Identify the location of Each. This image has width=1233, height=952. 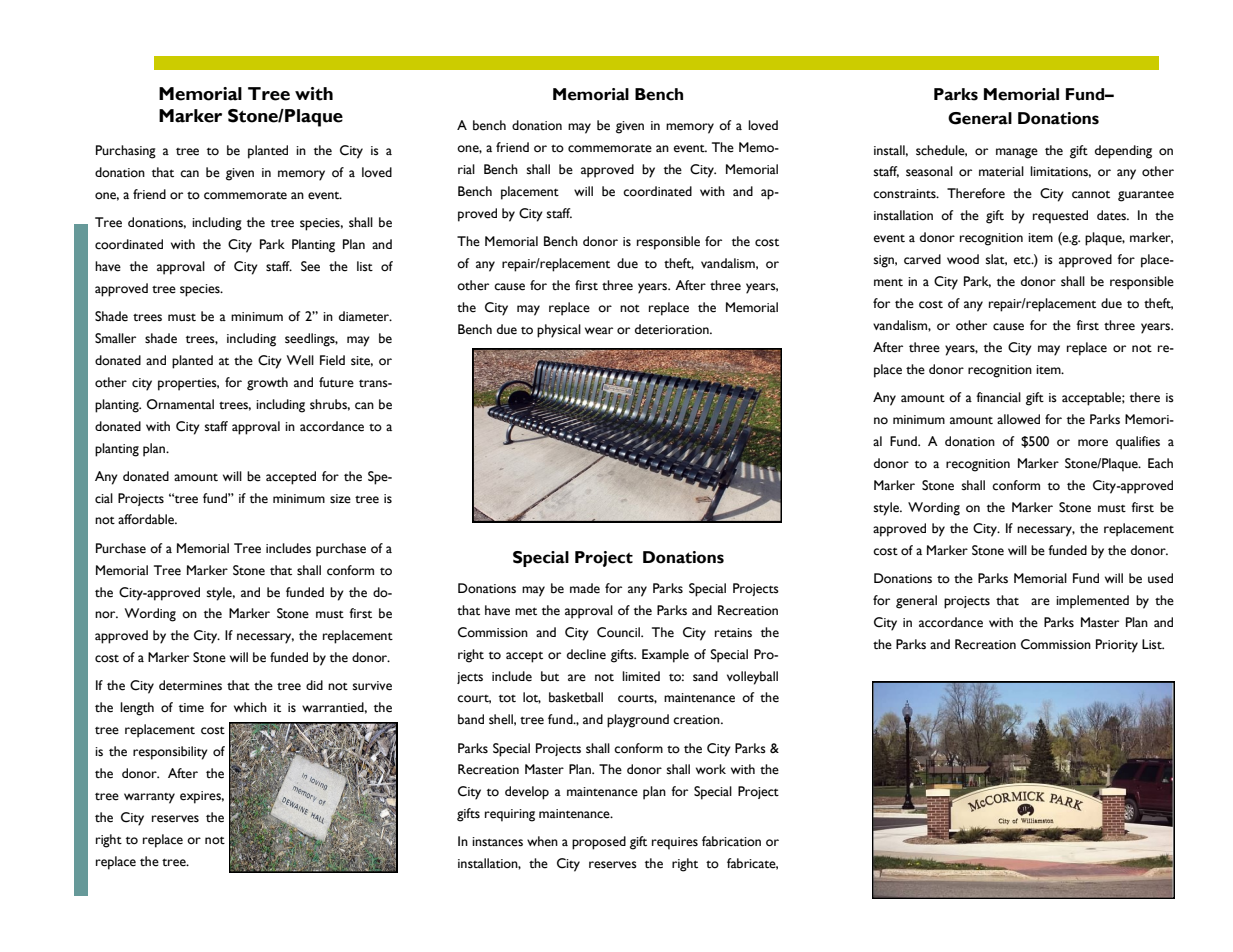
(1160, 463).
